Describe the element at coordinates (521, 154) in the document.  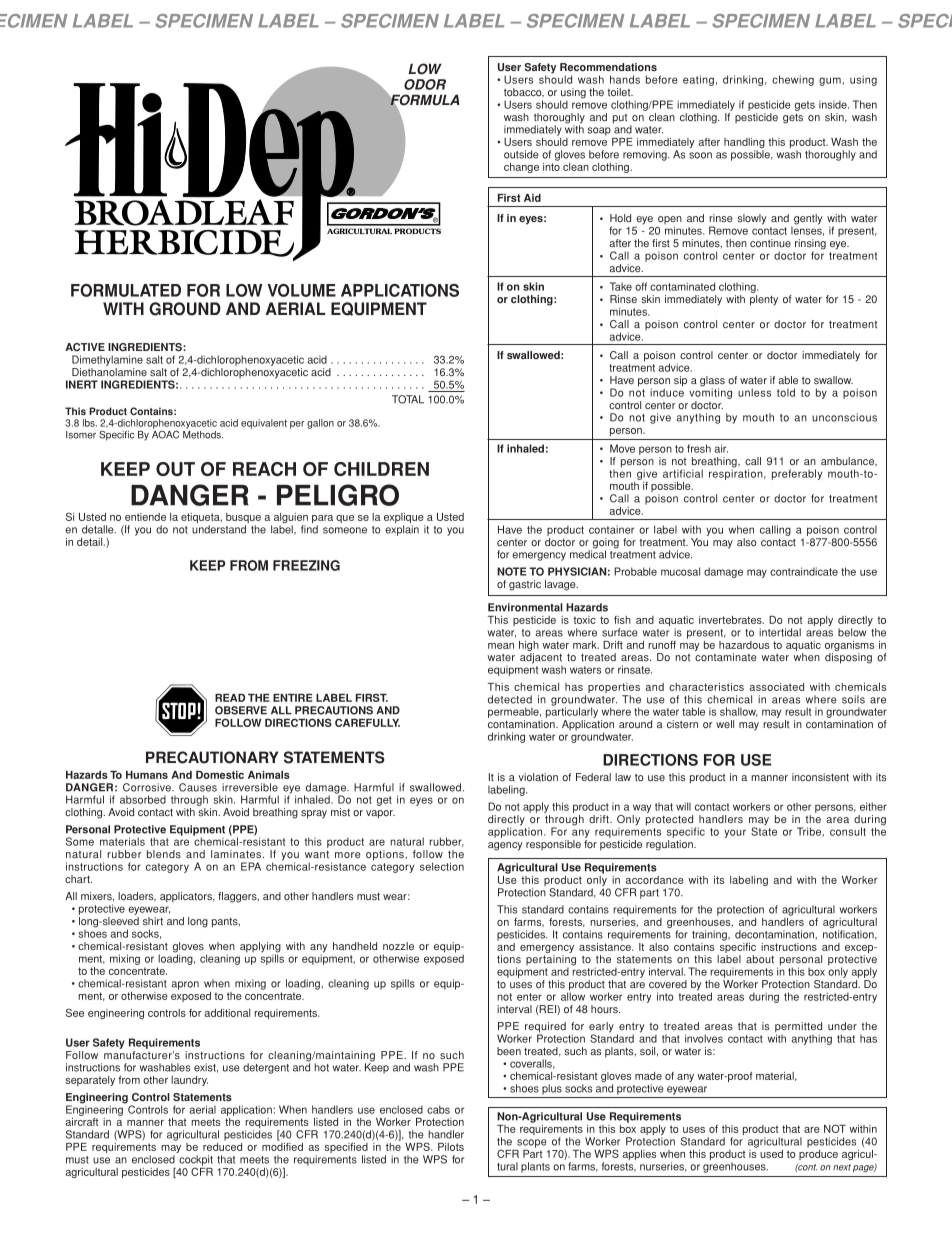
I see `outside` at that location.
